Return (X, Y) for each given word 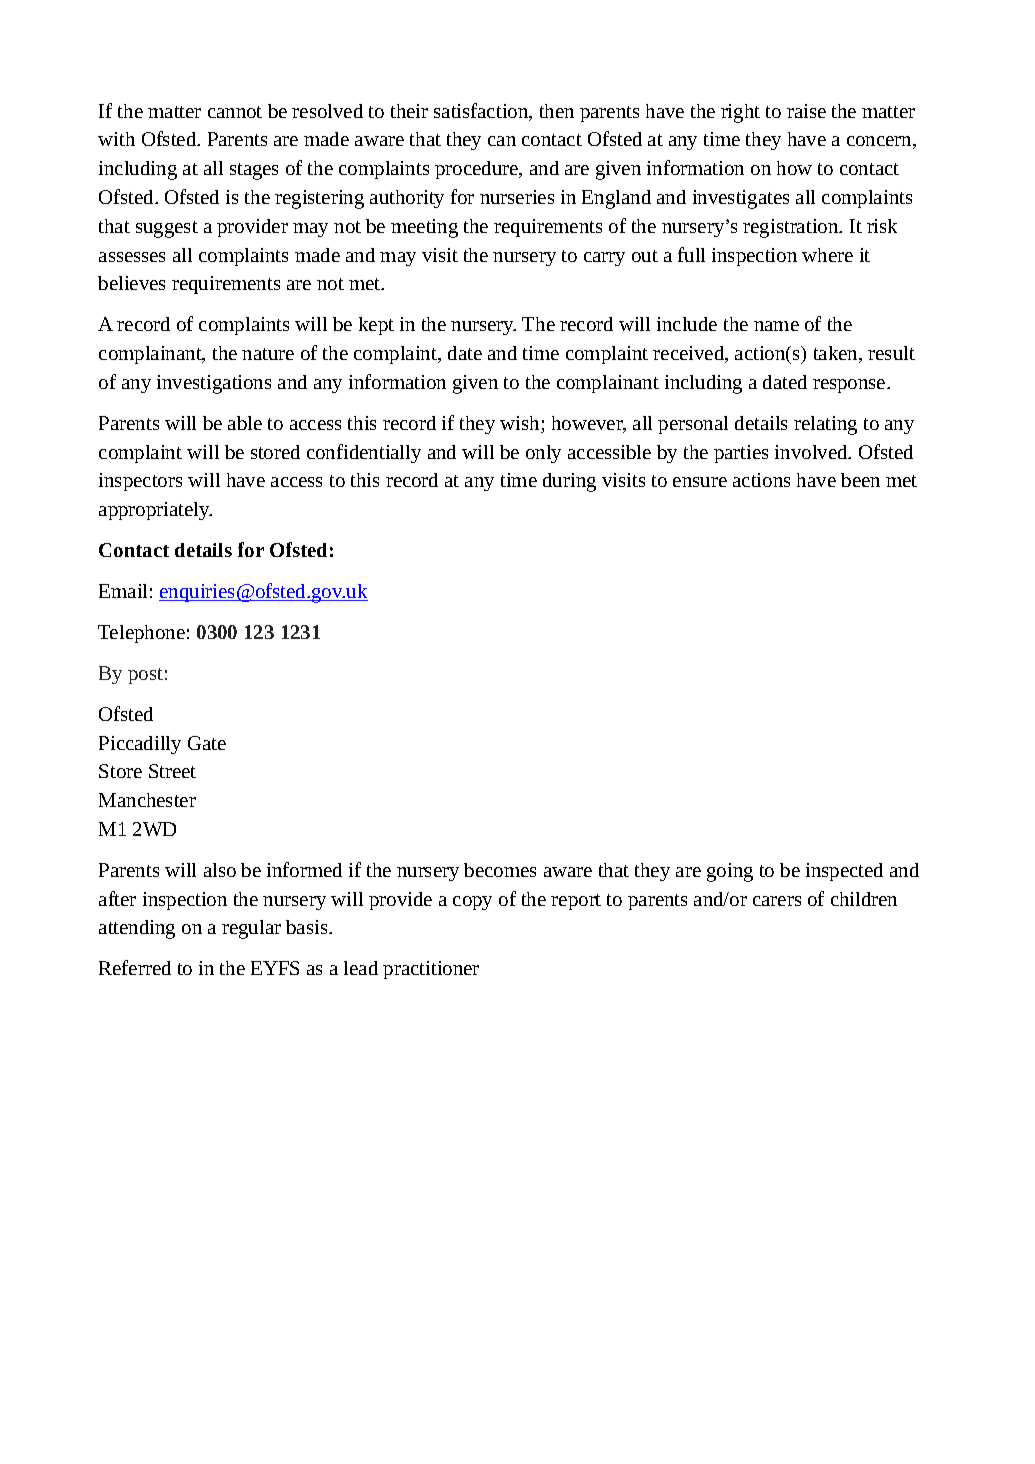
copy (472, 903)
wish (521, 424)
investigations (214, 384)
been (860, 480)
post (145, 676)
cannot (235, 112)
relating (825, 425)
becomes (500, 870)
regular (251, 929)
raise (806, 111)
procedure (478, 170)
